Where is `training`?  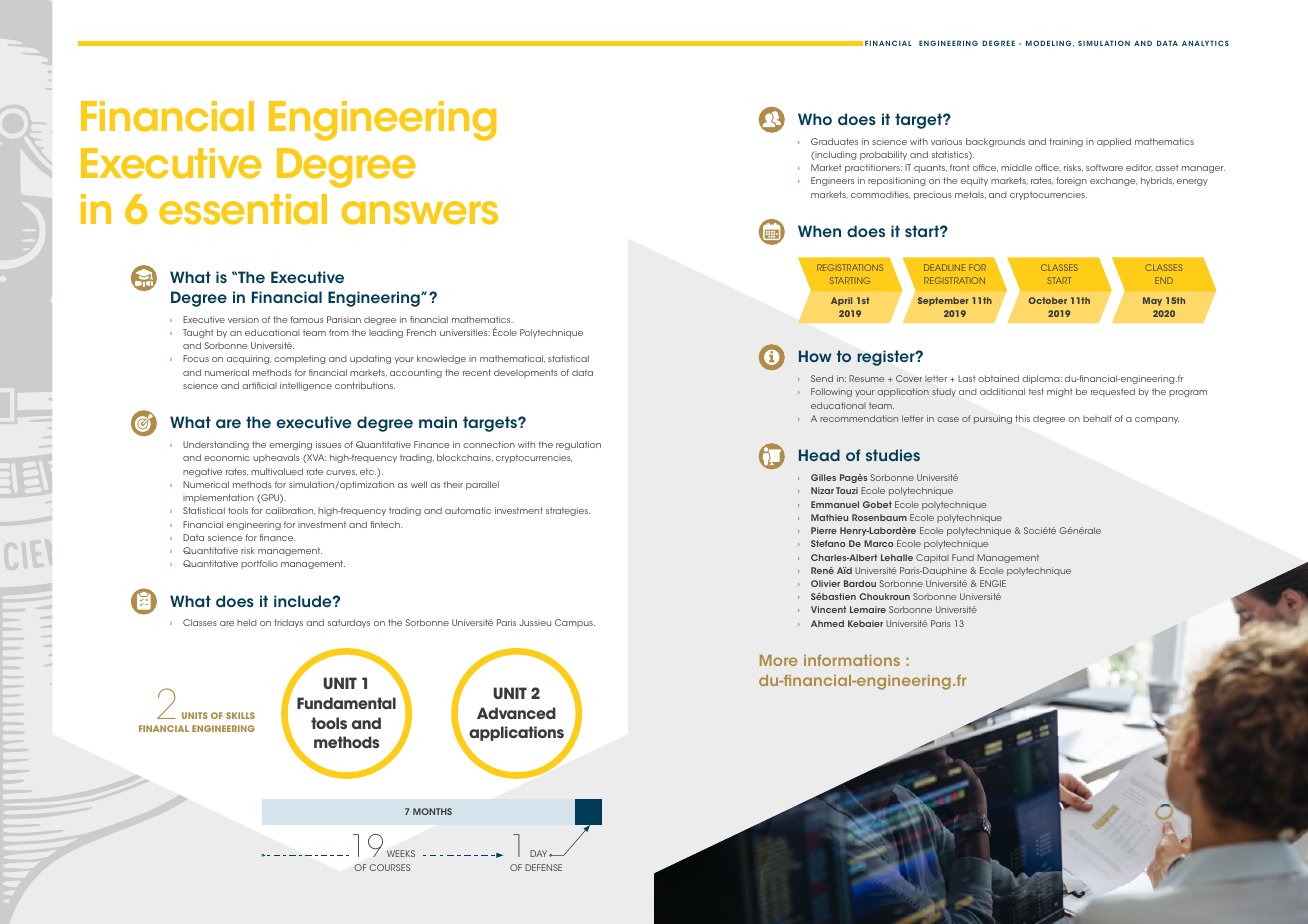
training is located at coordinates (1066, 142).
